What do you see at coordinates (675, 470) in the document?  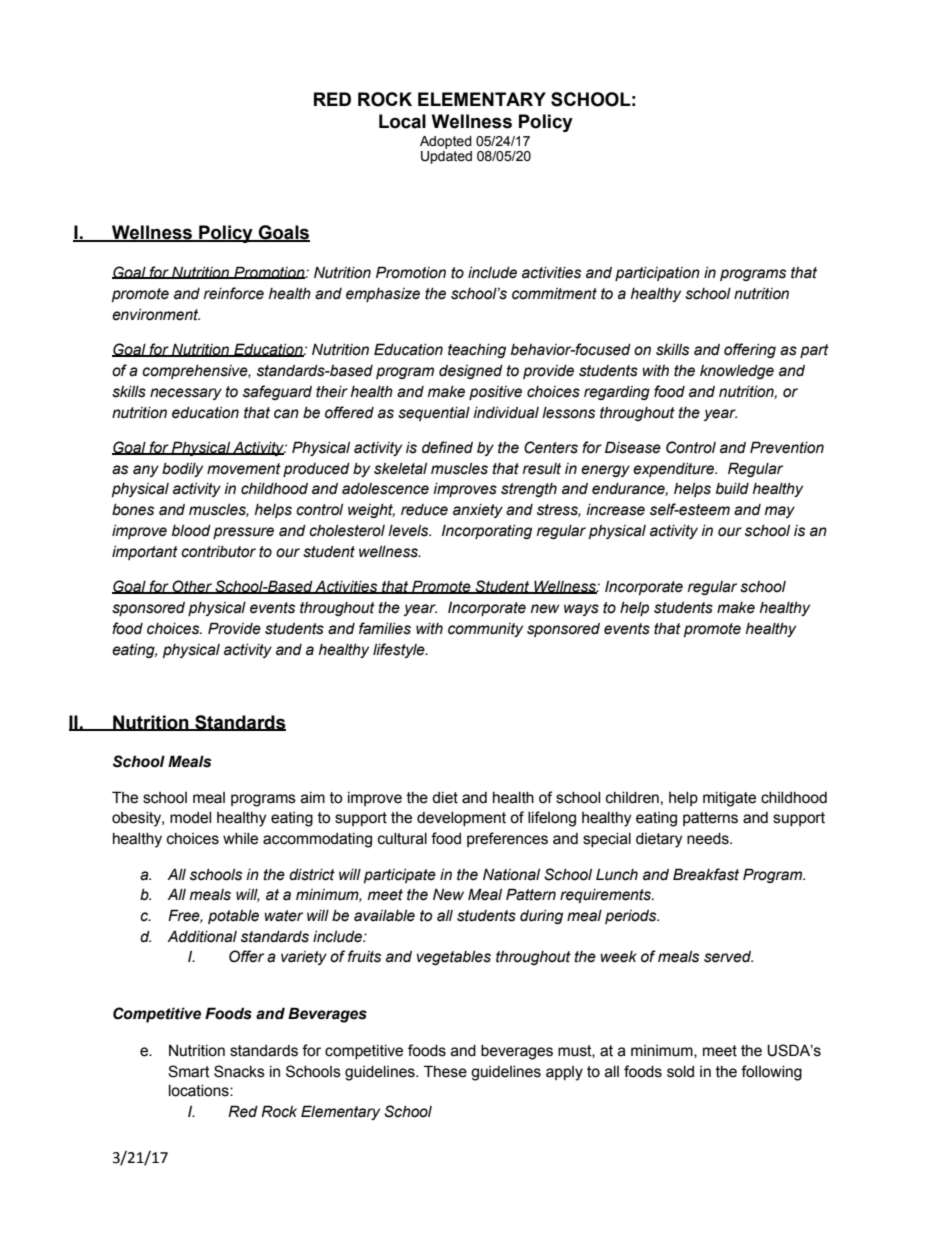 I see `expenditure` at bounding box center [675, 470].
